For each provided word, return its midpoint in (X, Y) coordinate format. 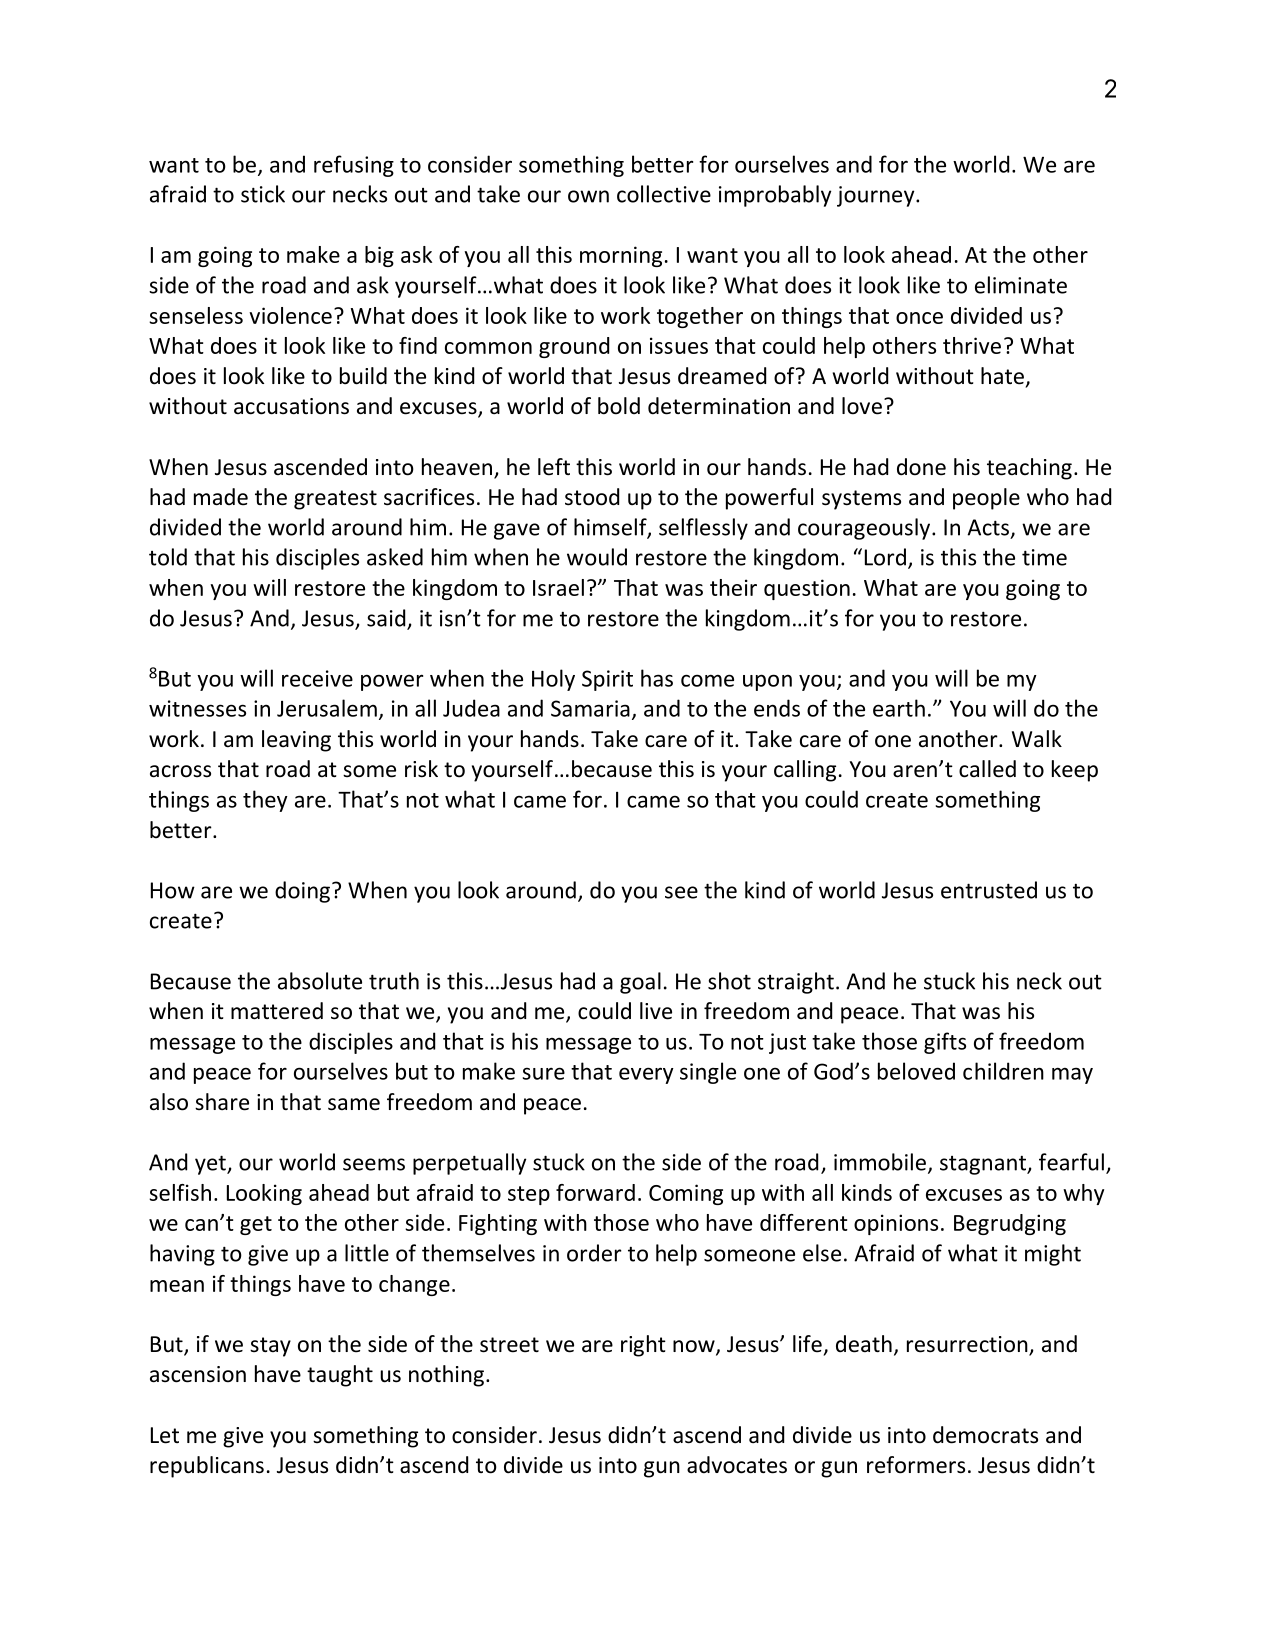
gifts (945, 1043)
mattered (277, 1011)
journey (877, 196)
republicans (207, 1467)
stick (263, 194)
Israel (558, 587)
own (588, 196)
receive (317, 678)
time (1044, 557)
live (656, 1011)
